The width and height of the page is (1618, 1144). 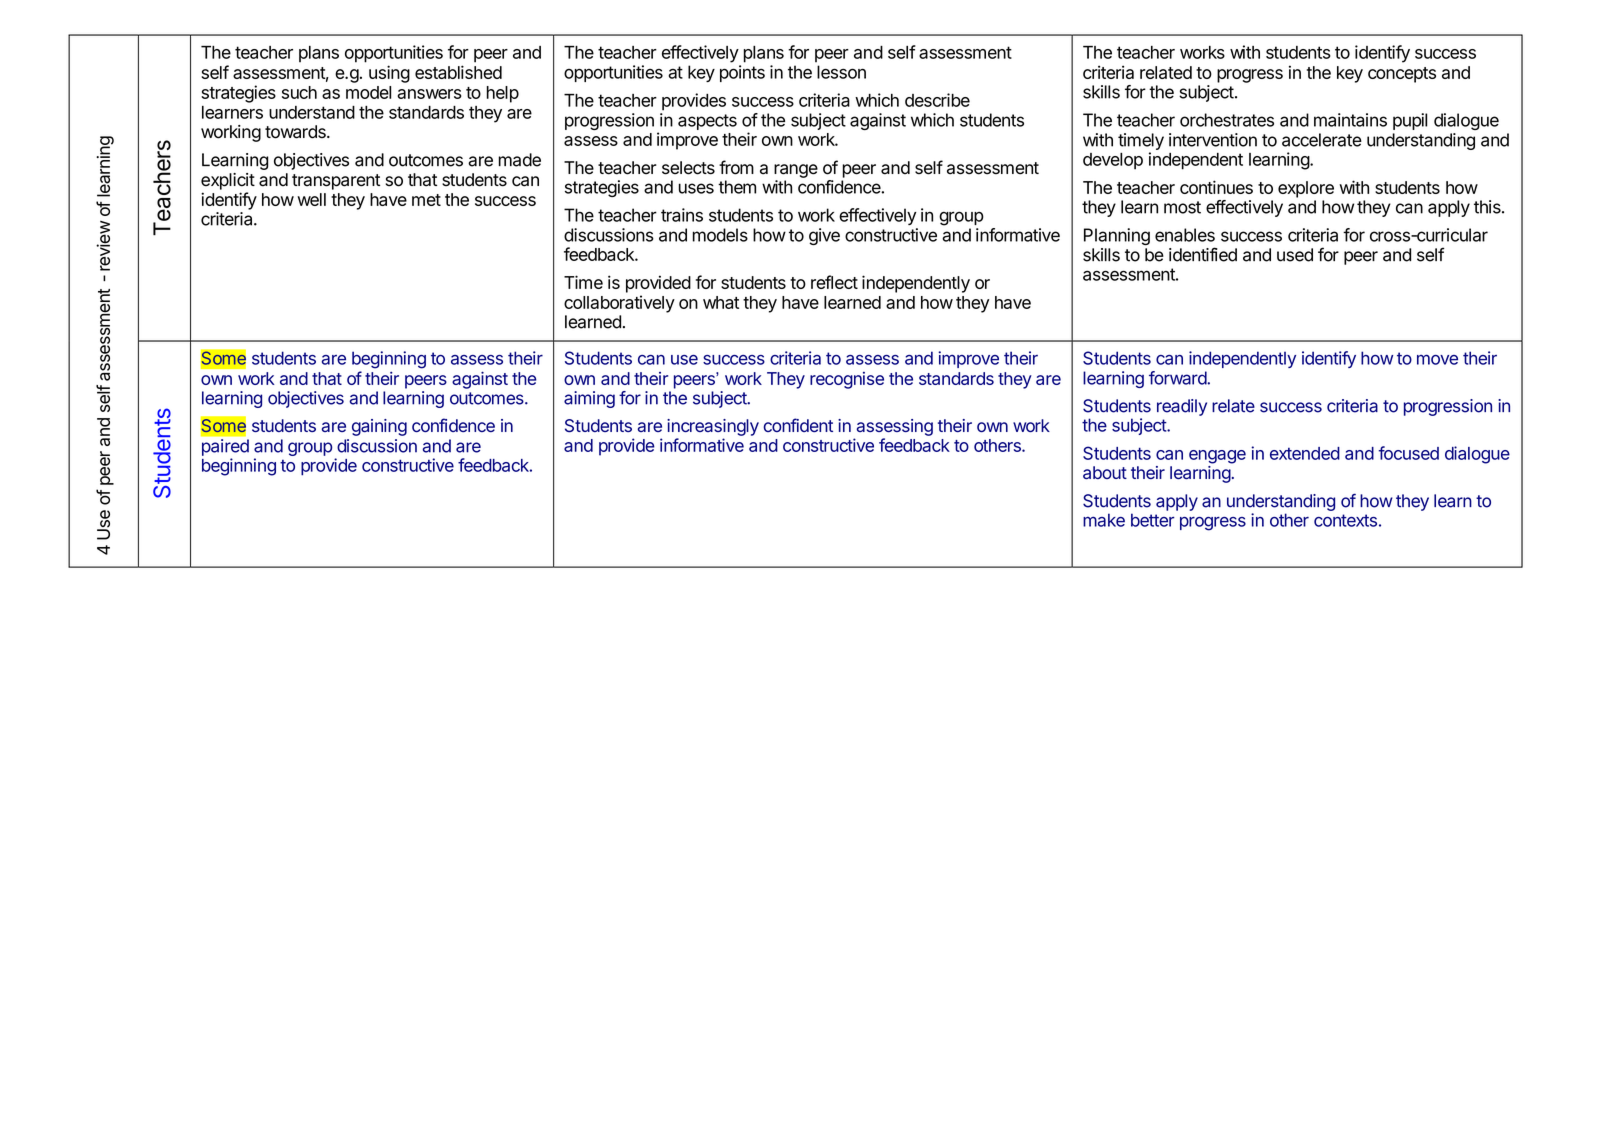 What do you see at coordinates (834, 282) in the page?
I see `reflect` at bounding box center [834, 282].
